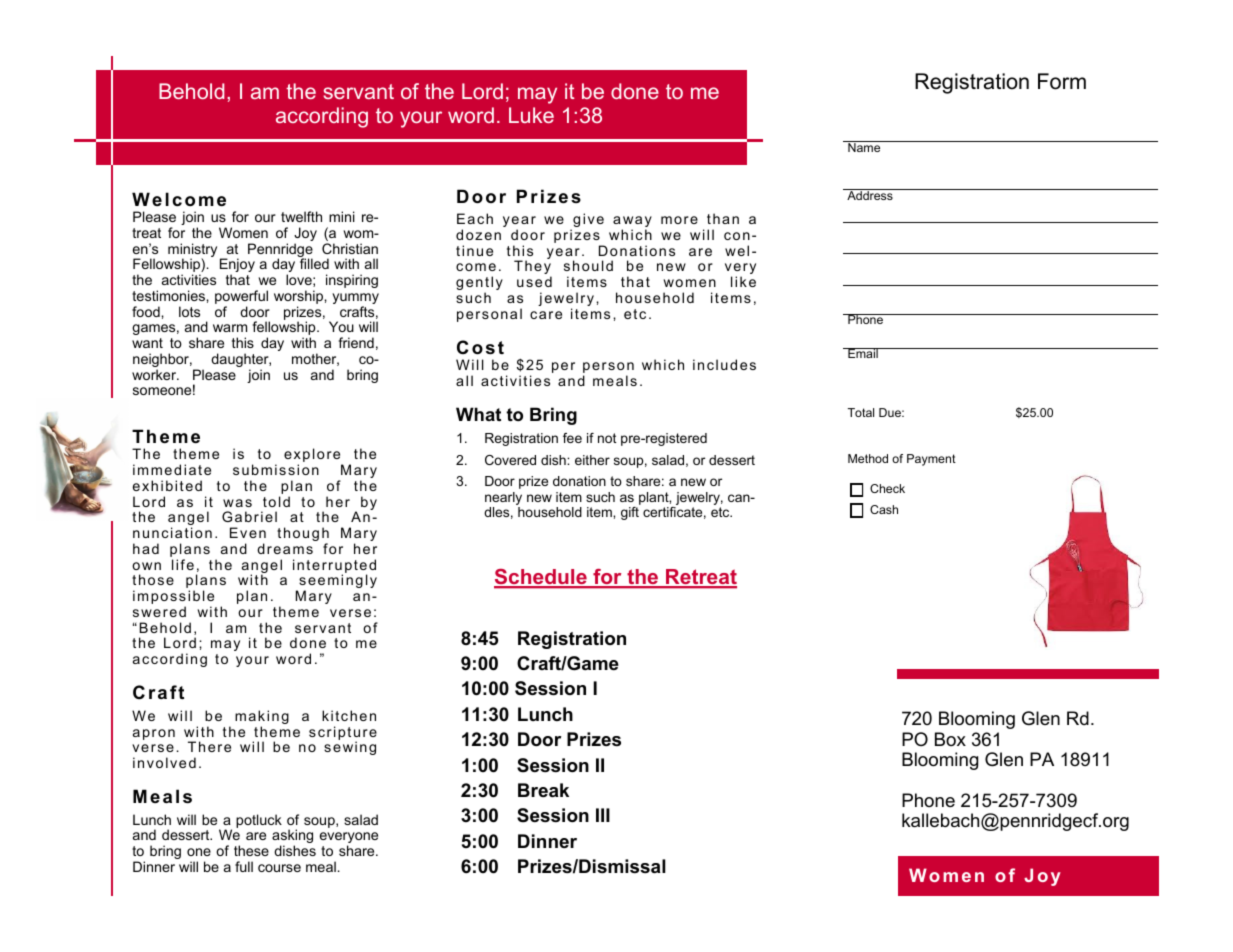 Image resolution: width=1233 pixels, height=952 pixels. I want to click on III, so click(603, 815).
